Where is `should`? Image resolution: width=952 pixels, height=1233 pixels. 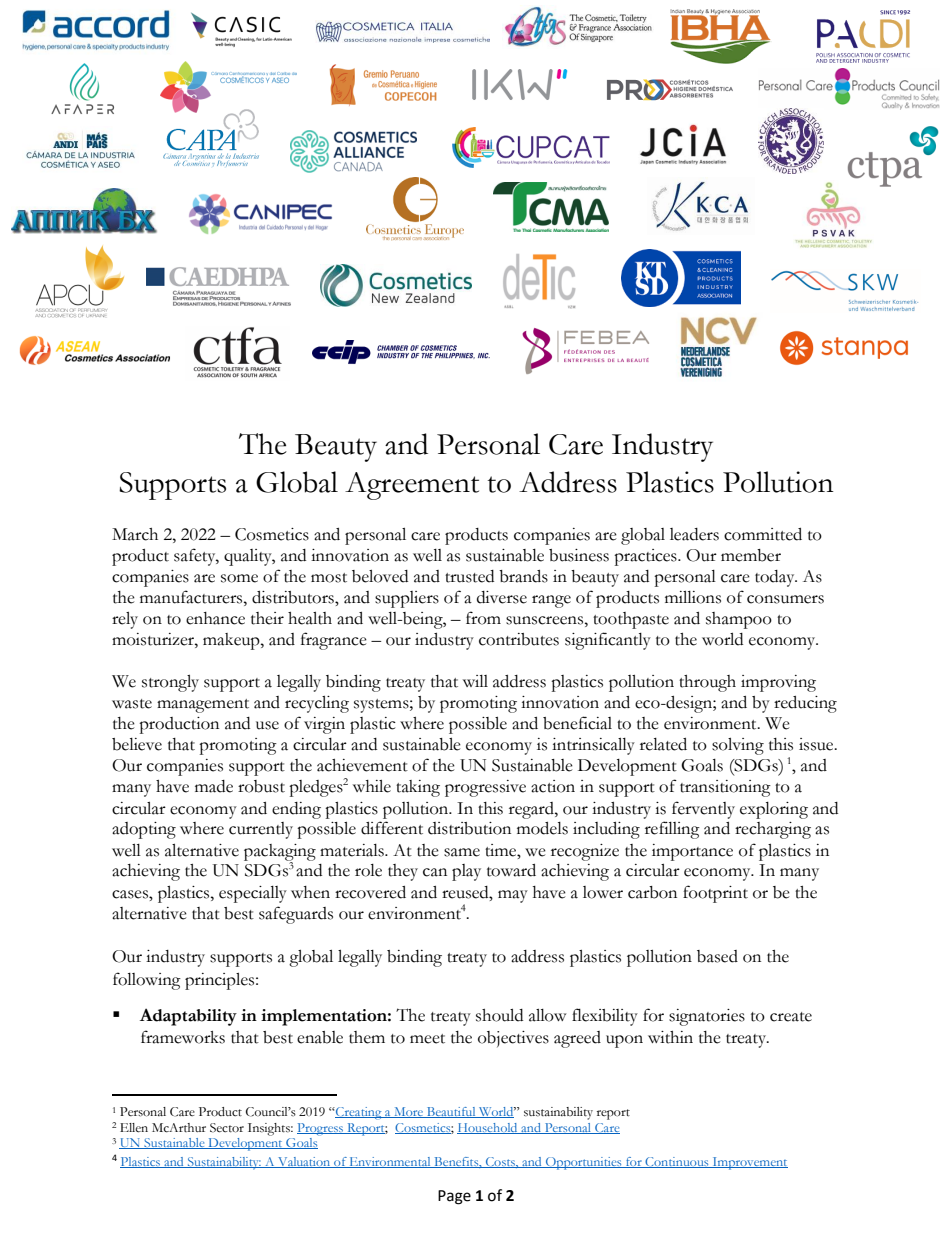 should is located at coordinates (499, 1015).
